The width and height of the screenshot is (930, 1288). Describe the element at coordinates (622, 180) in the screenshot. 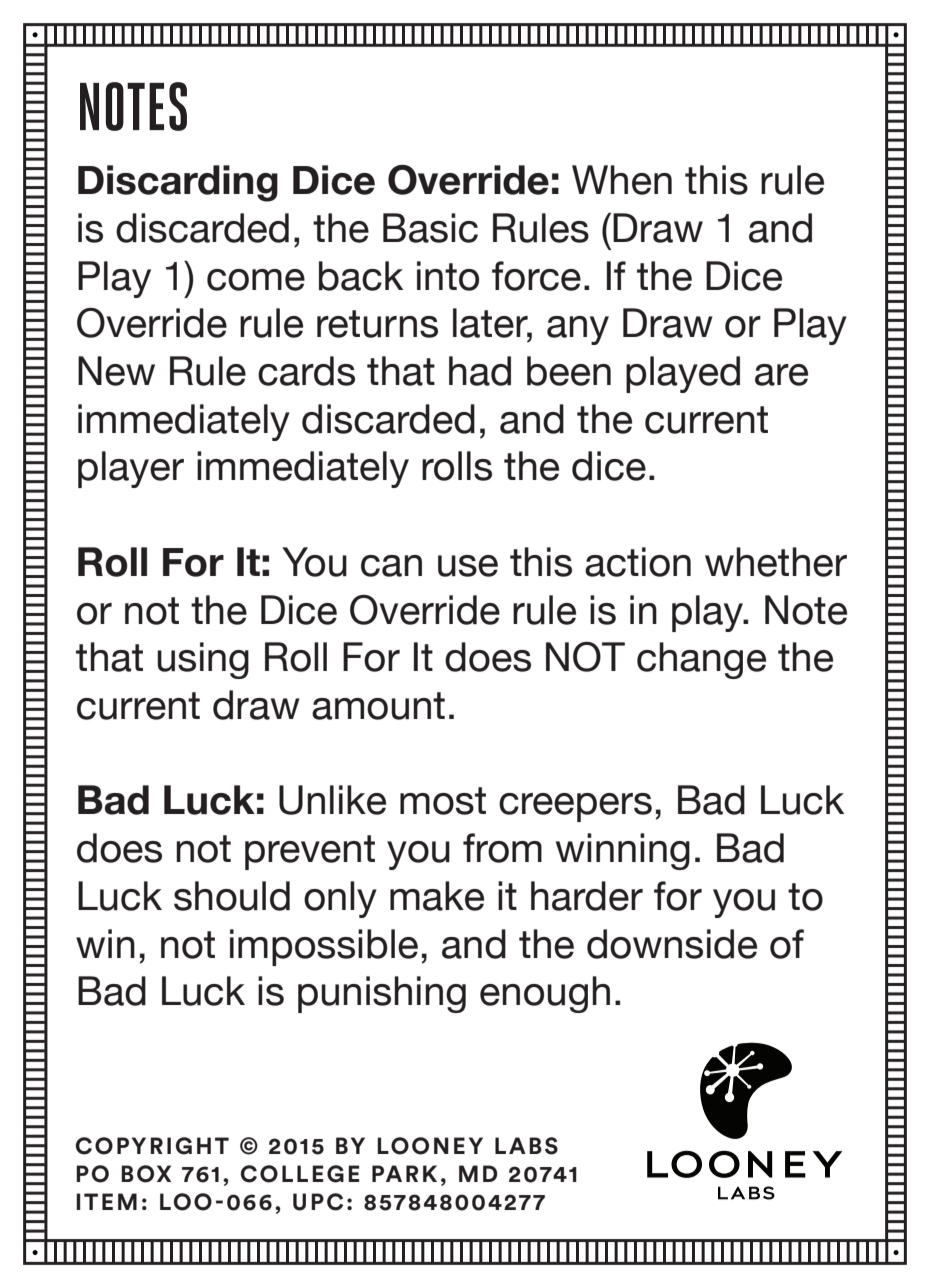

I see `When` at that location.
